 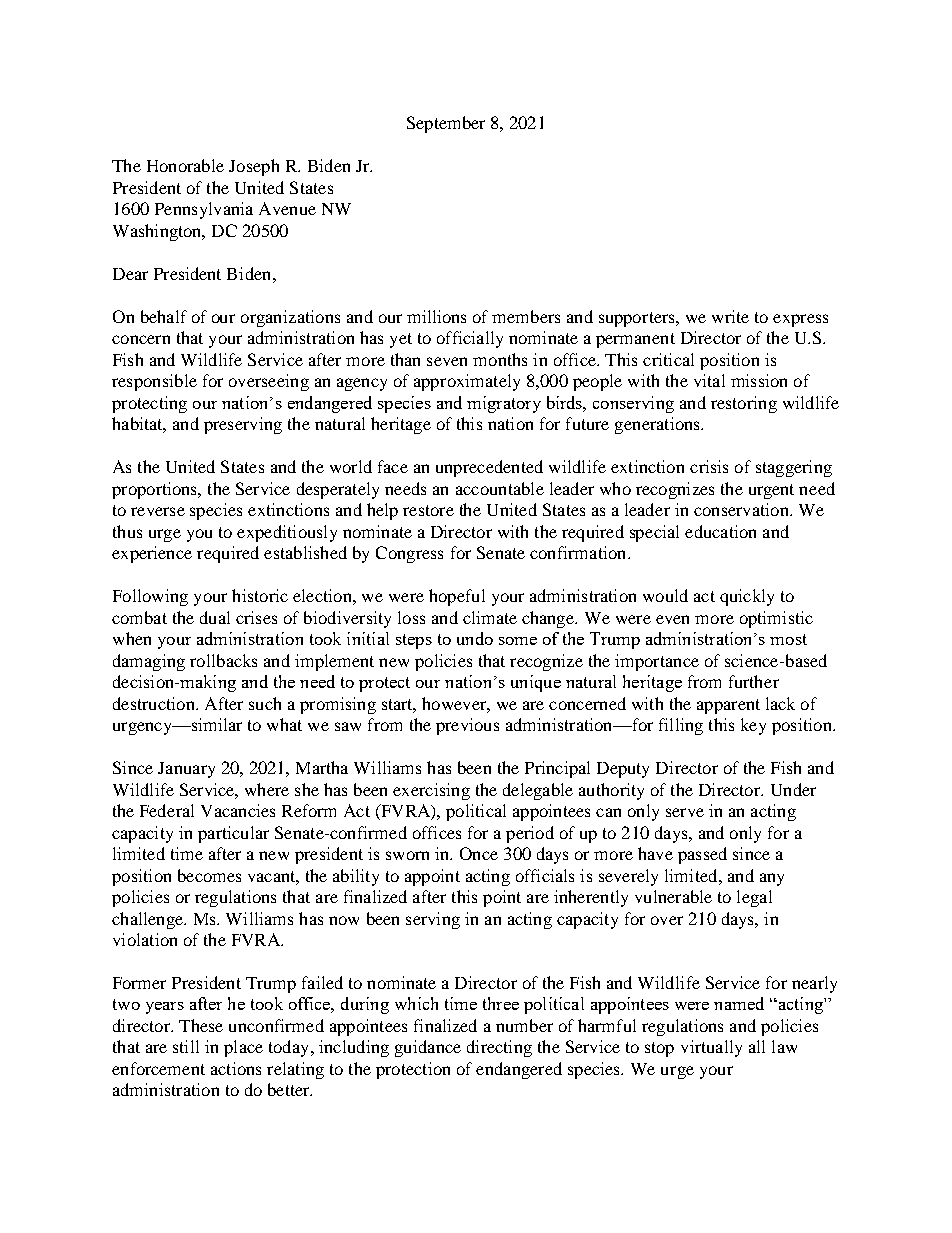 What do you see at coordinates (753, 726) in the page?
I see `key` at bounding box center [753, 726].
